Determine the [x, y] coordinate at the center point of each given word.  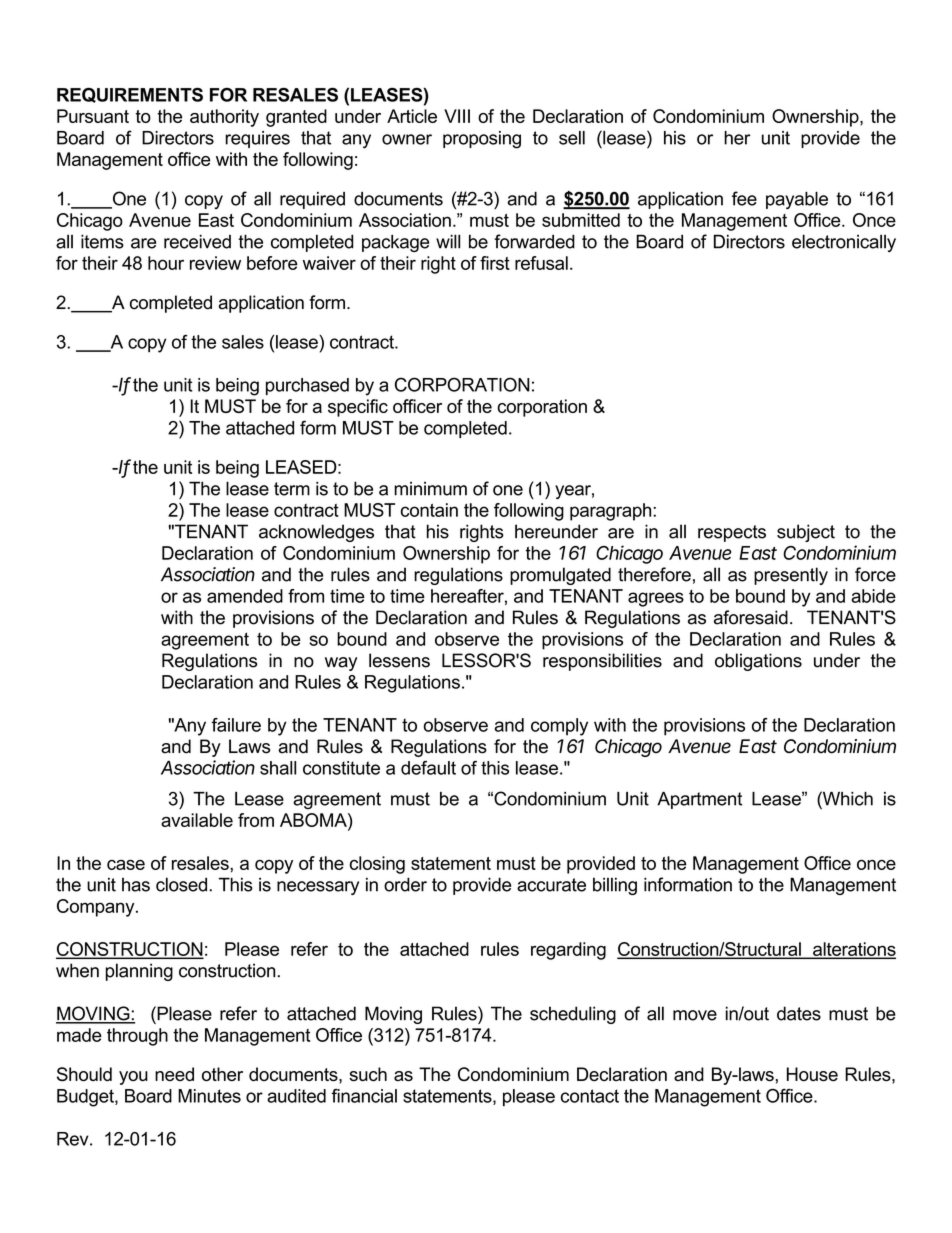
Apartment [699, 800]
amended [245, 596]
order [405, 884]
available [197, 820]
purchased [307, 386]
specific [358, 408]
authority [224, 118]
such [368, 1074]
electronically [844, 243]
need [174, 1074]
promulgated [560, 576]
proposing [482, 140]
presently [791, 576]
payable [797, 200]
